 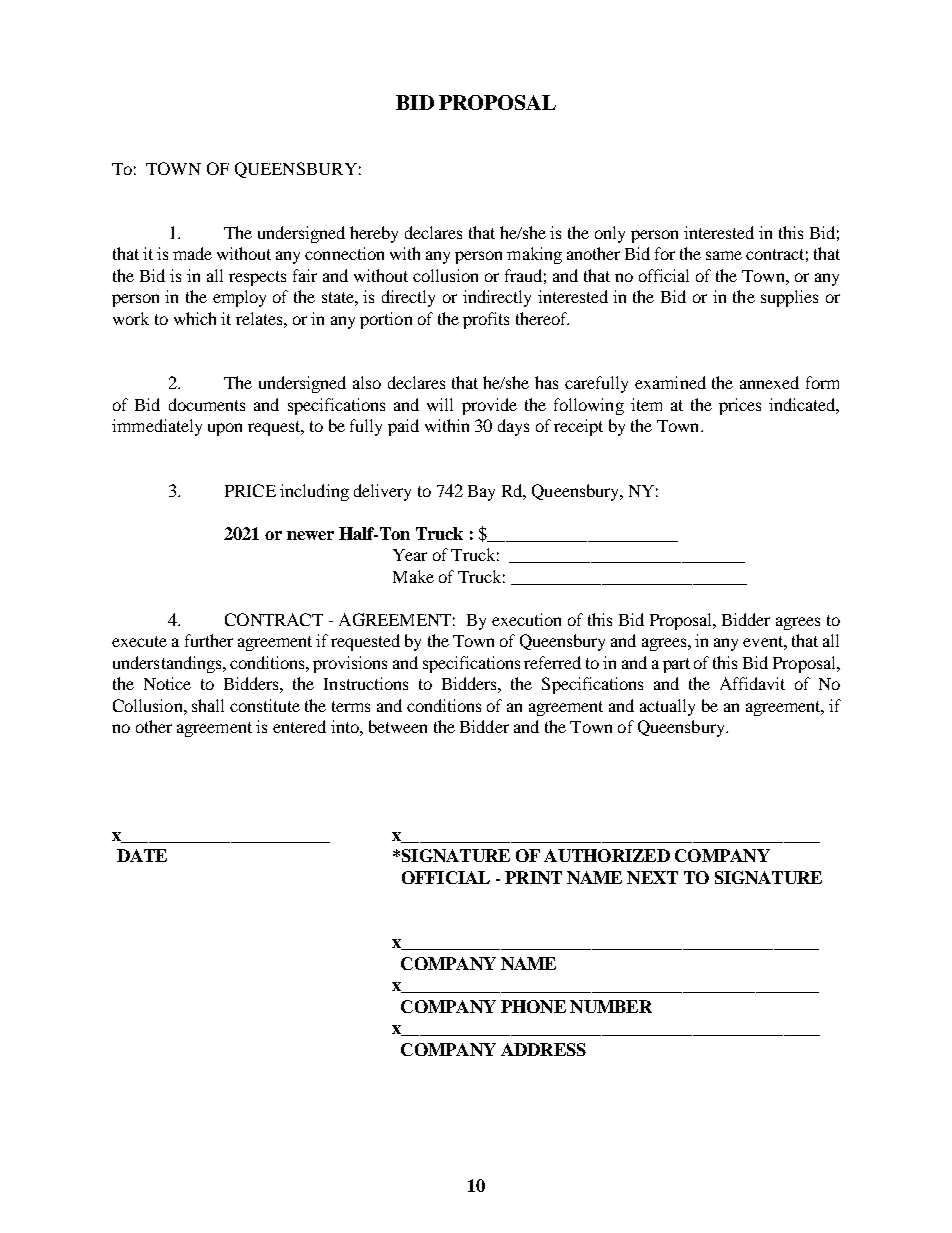 What do you see at coordinates (192, 253) in the screenshot?
I see `made` at bounding box center [192, 253].
